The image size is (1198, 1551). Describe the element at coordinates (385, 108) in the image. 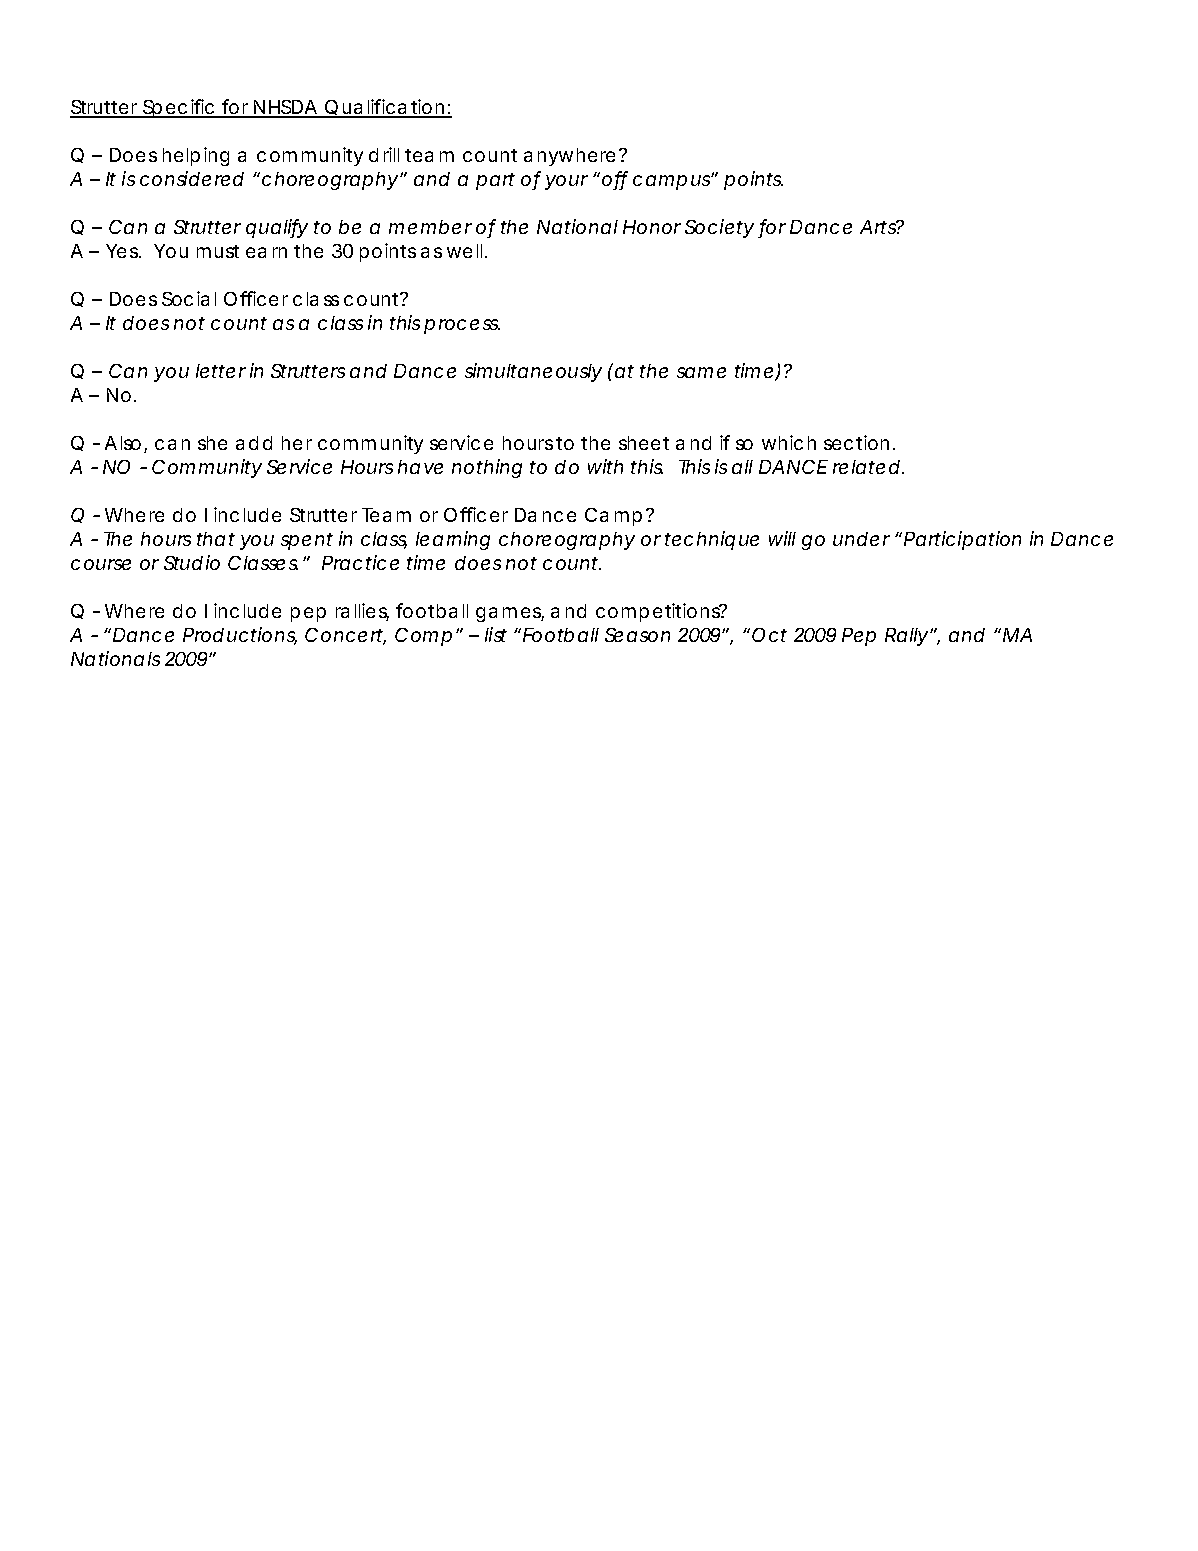

I see `Qualification` at that location.
